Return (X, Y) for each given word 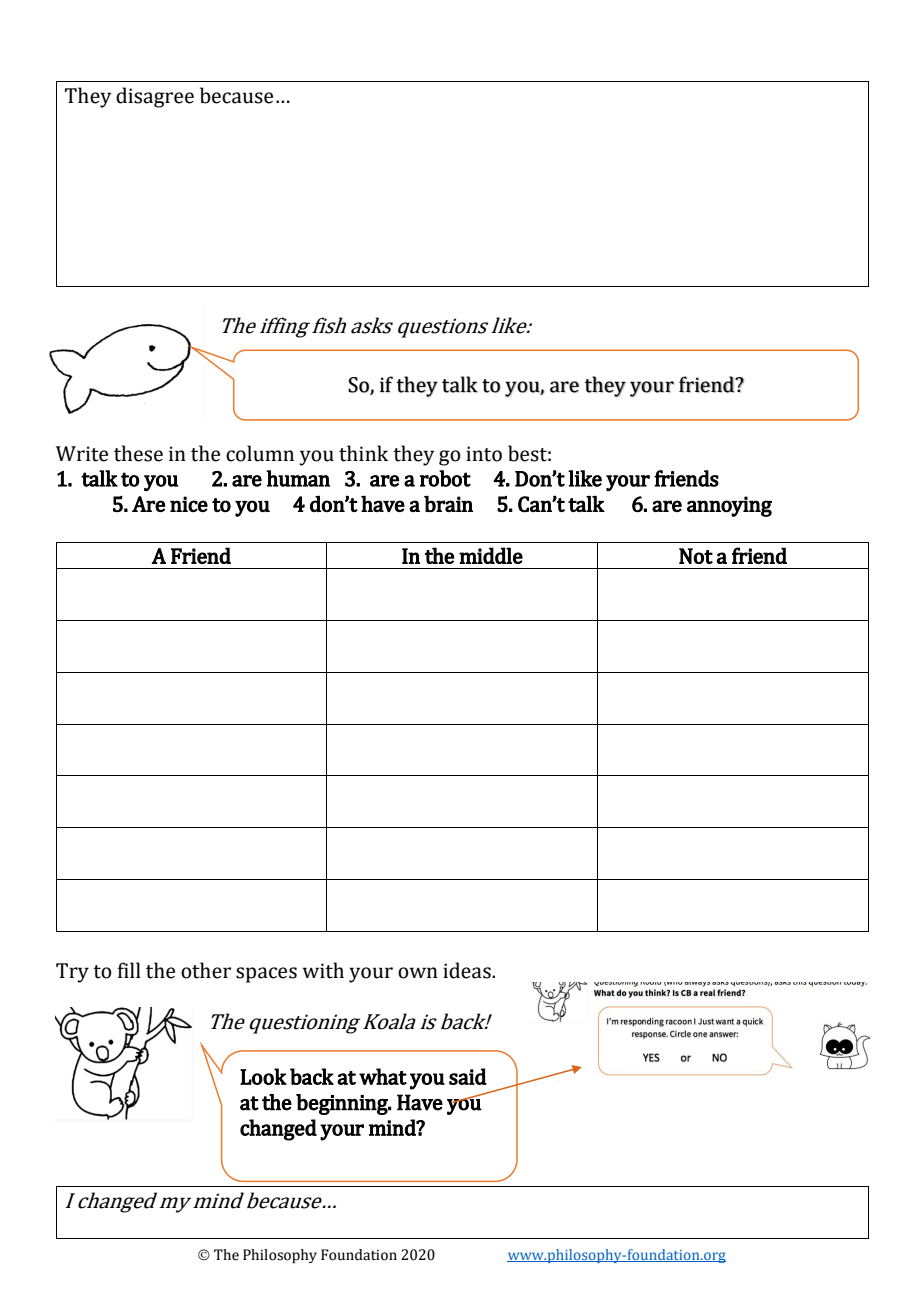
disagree (155, 97)
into (484, 454)
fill (129, 970)
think (363, 453)
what (383, 1076)
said (468, 1076)
